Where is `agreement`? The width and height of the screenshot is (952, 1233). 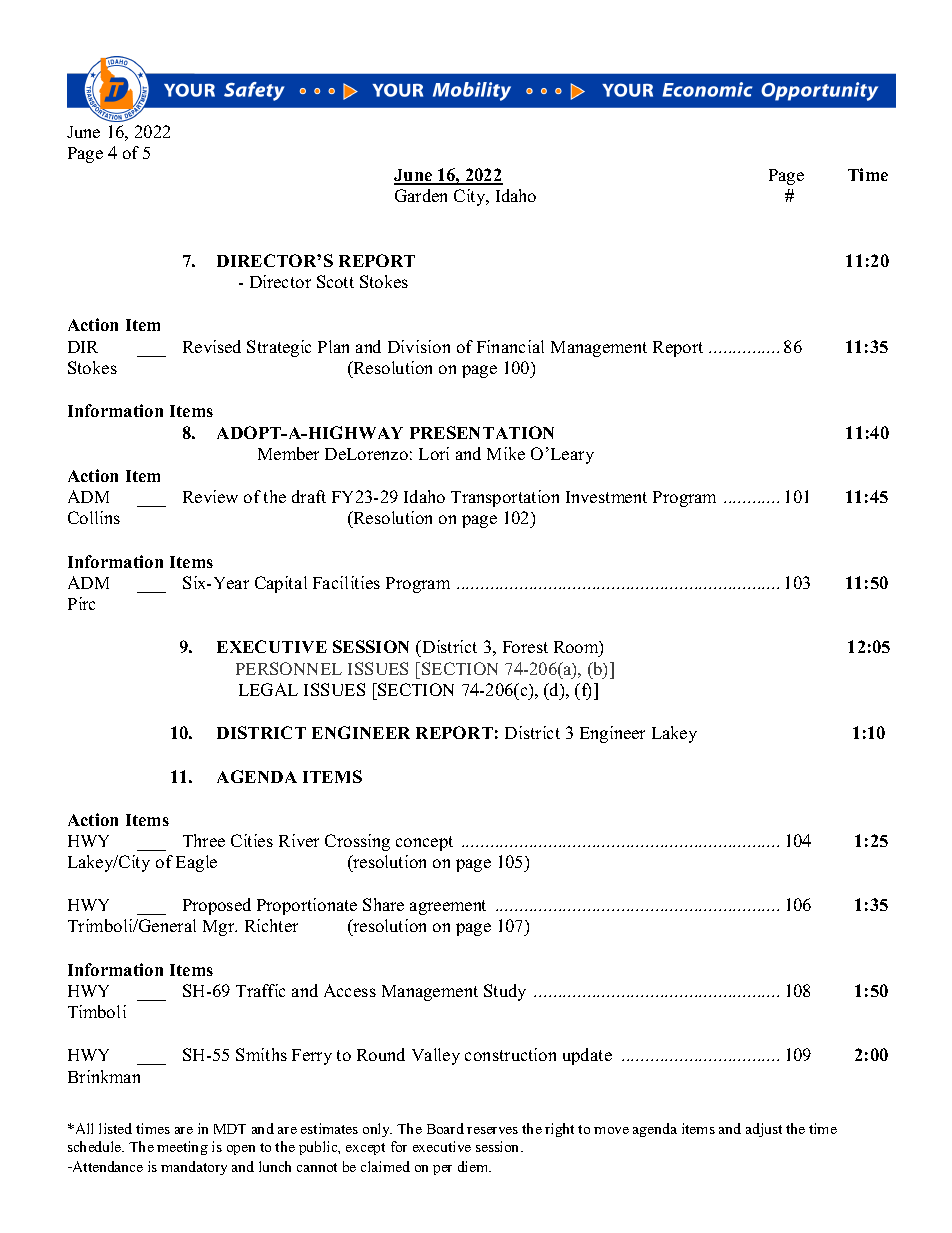 agreement is located at coordinates (448, 907).
